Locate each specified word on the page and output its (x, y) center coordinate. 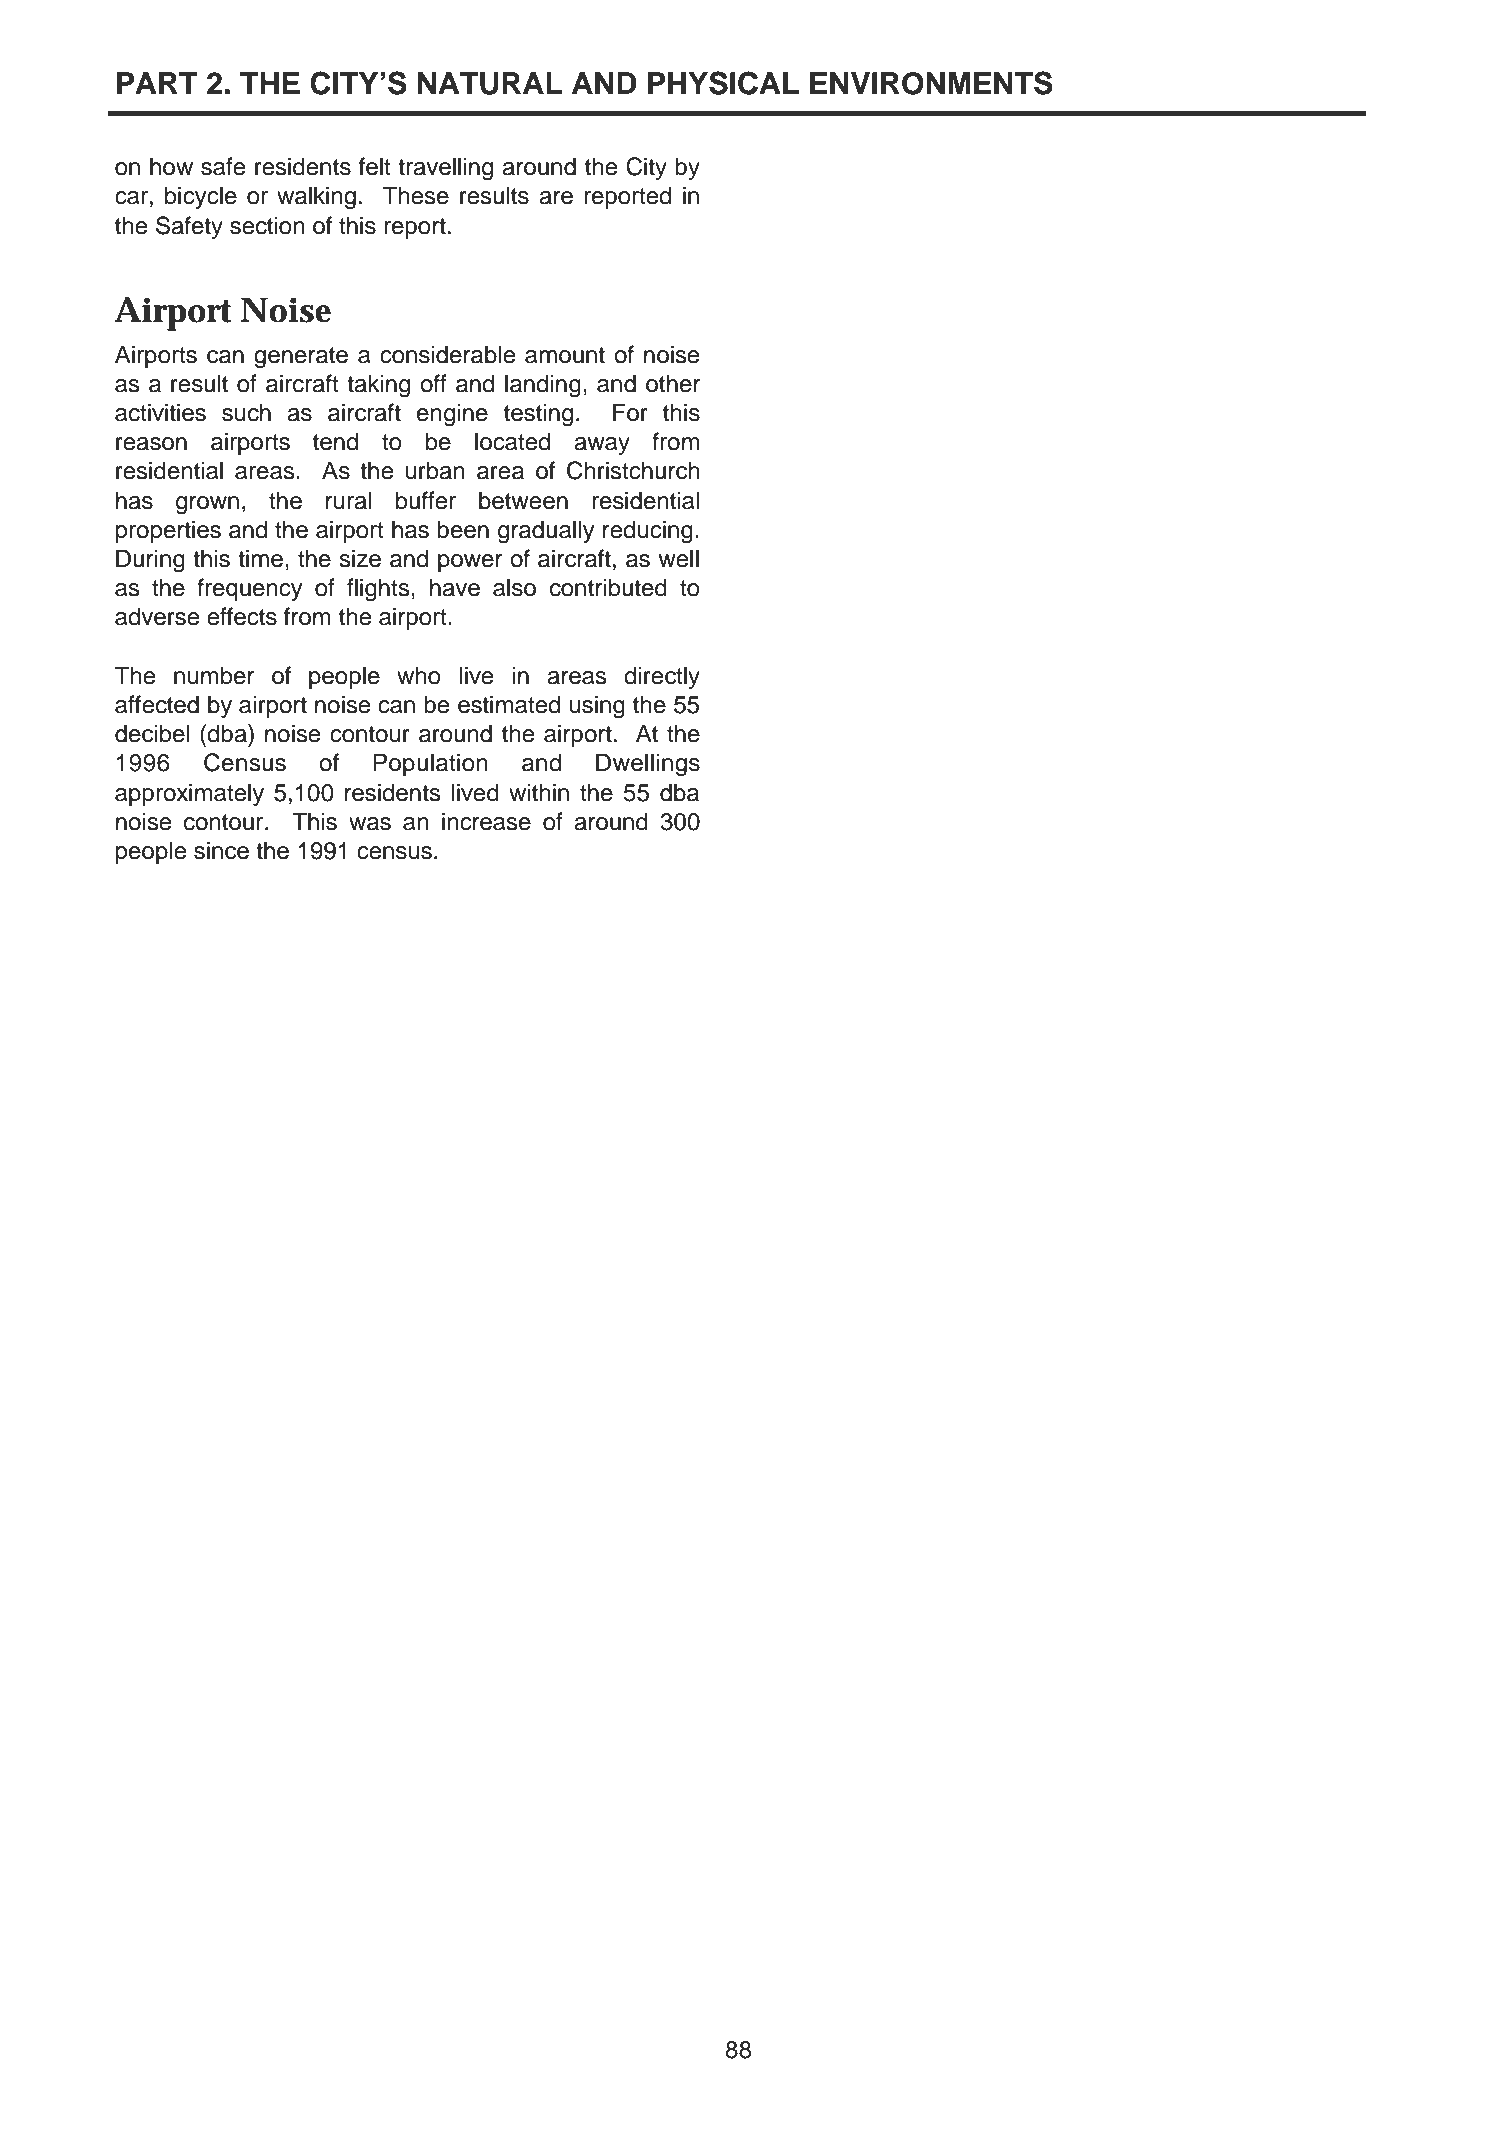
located (512, 441)
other (673, 383)
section (267, 225)
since (221, 850)
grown (207, 505)
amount (565, 355)
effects (242, 616)
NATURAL (490, 83)
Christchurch (633, 470)
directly (662, 677)
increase (486, 821)
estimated (509, 704)
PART (157, 83)
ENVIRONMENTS (931, 83)
